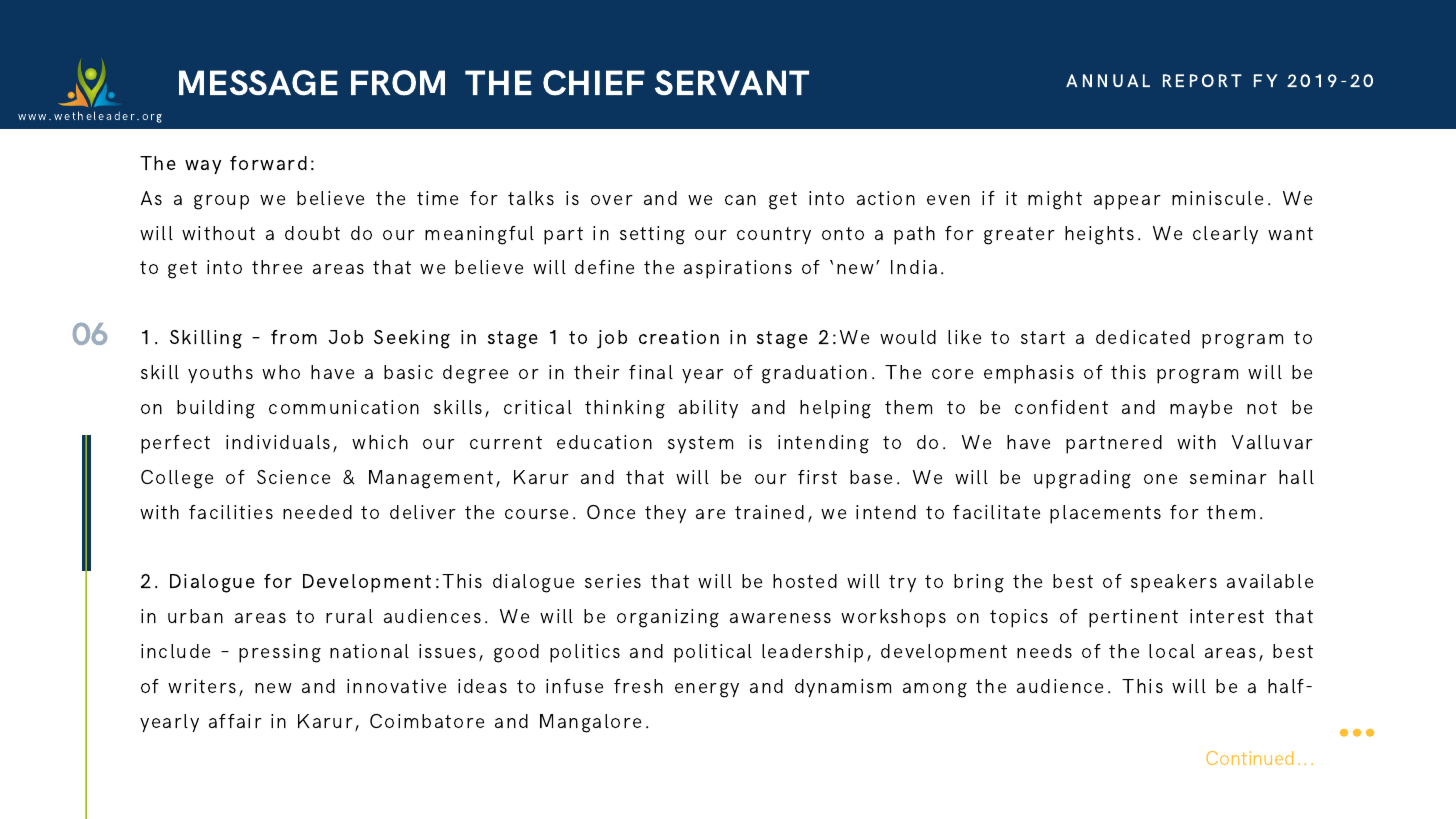 This document has width=1456, height=819. I want to click on MESSAGE, so click(258, 83).
